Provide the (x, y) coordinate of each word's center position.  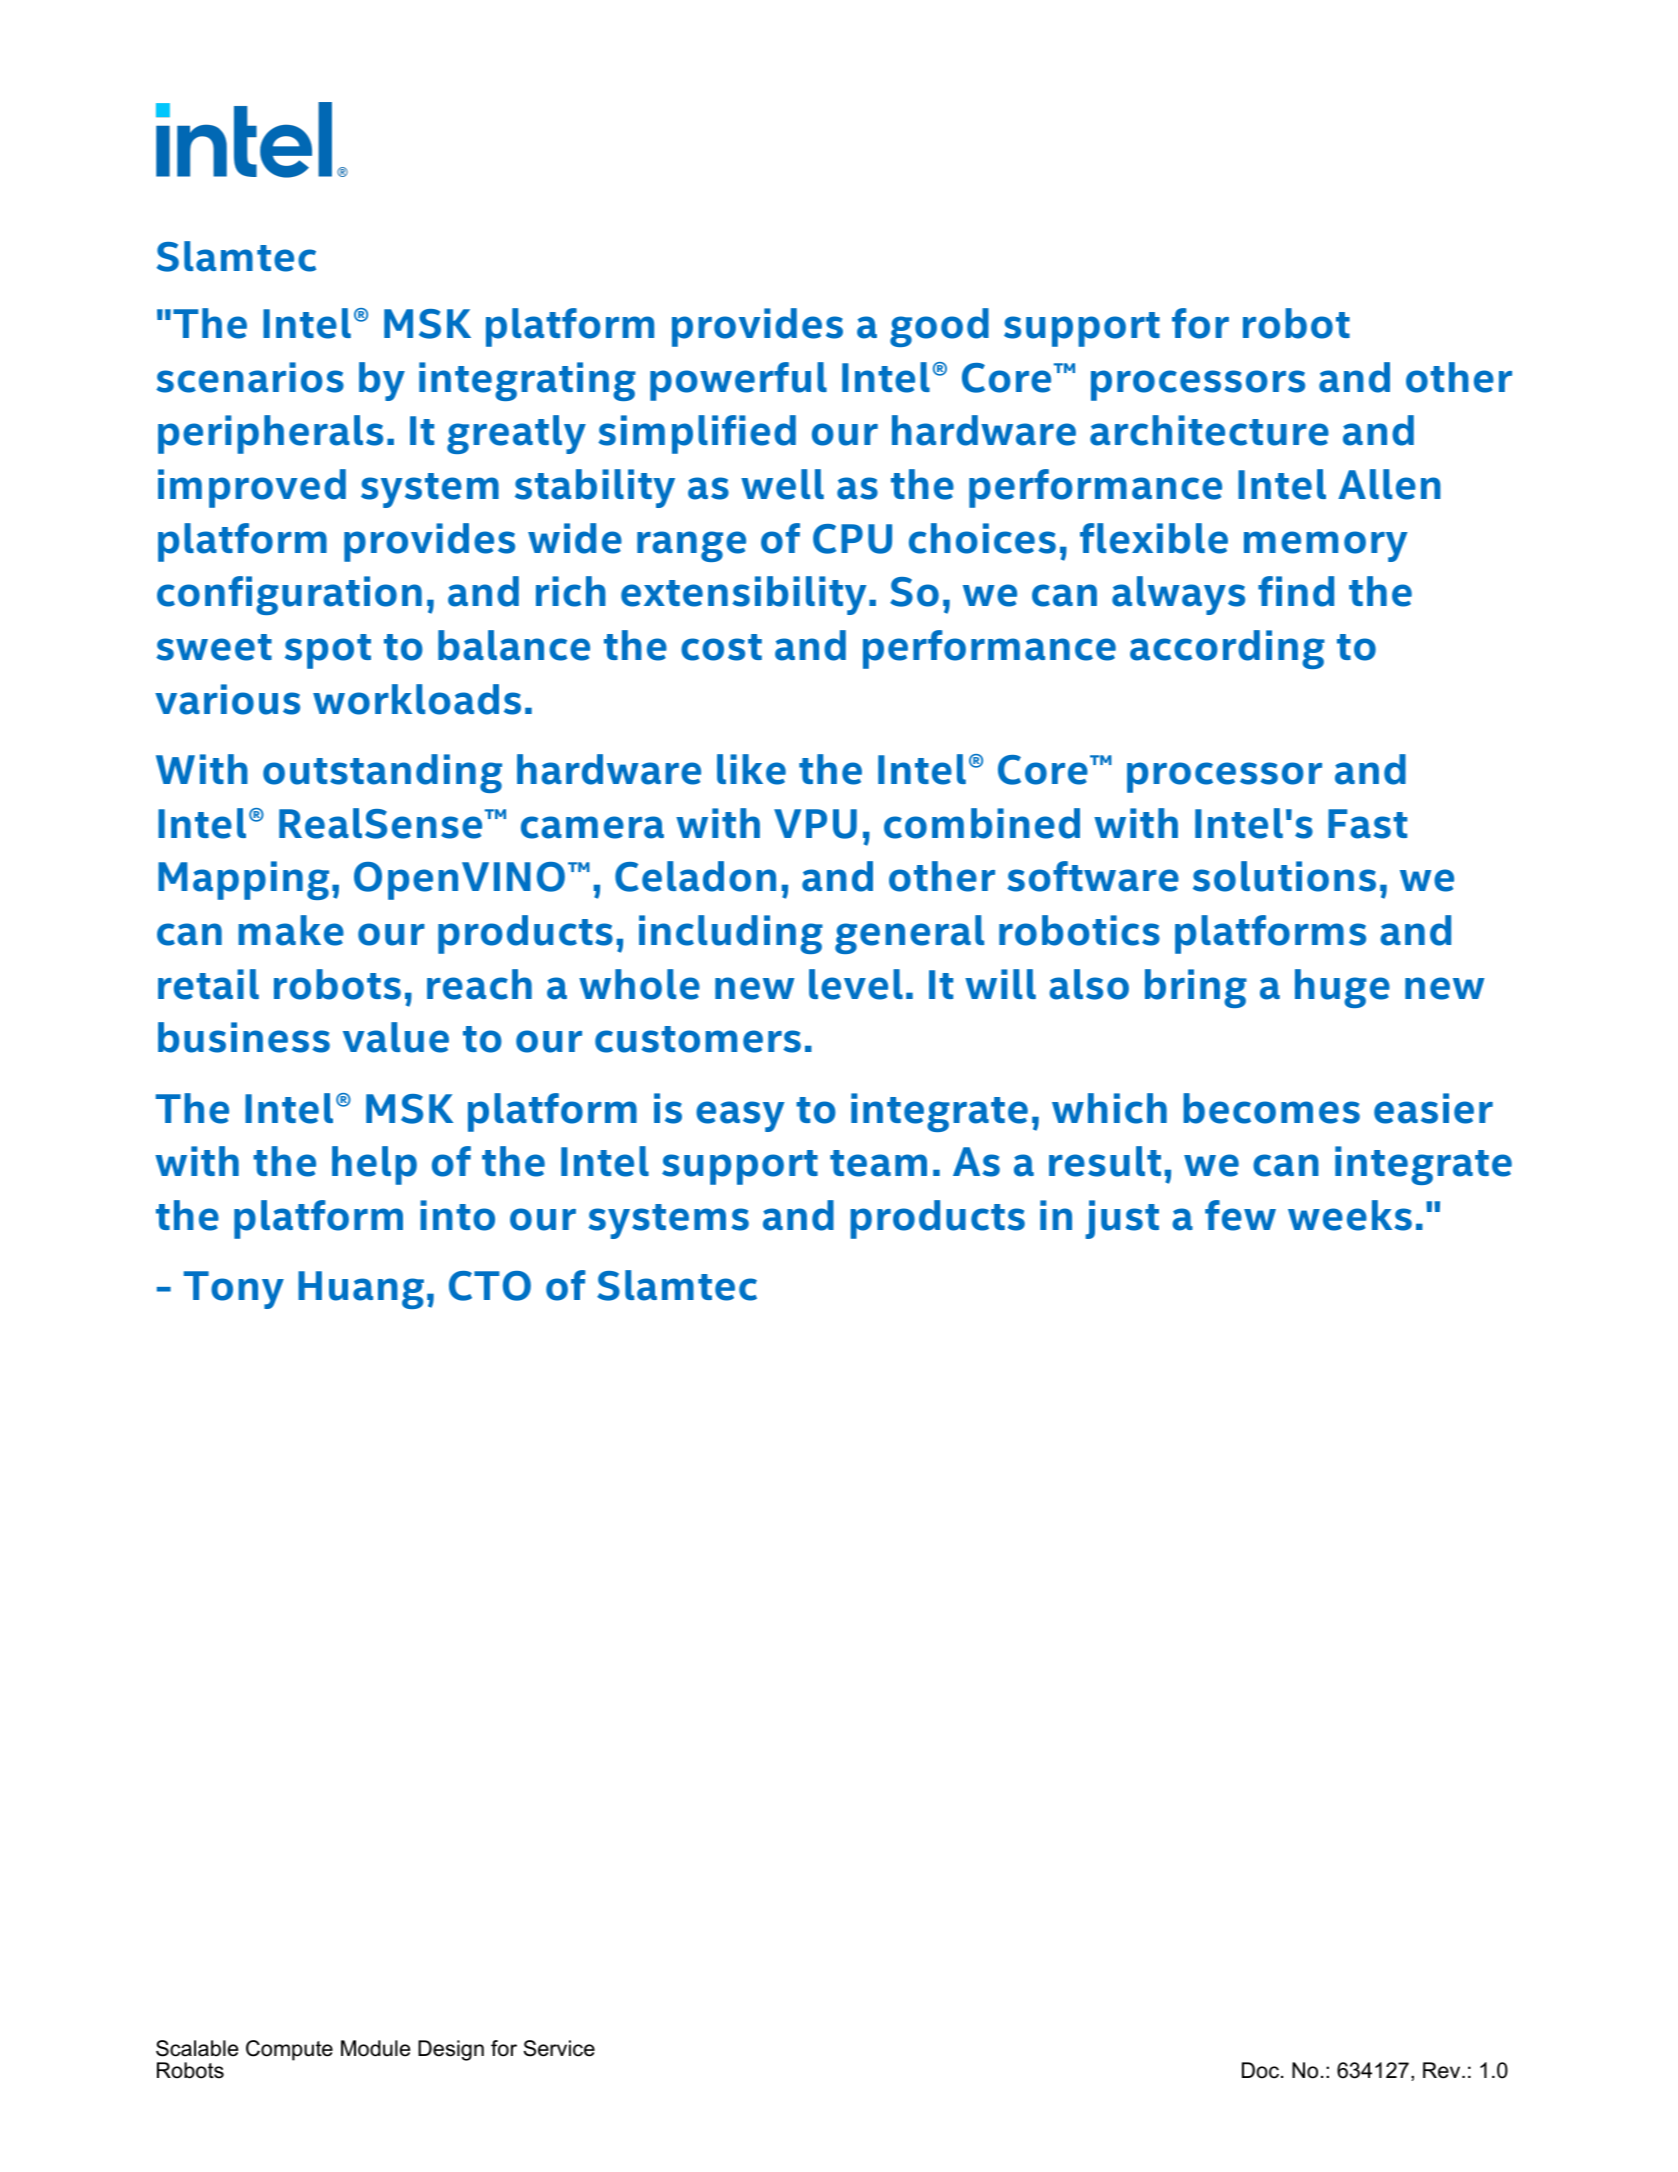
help (374, 1165)
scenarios (250, 377)
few (1240, 1215)
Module (375, 2048)
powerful (738, 381)
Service (559, 2048)
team (878, 1163)
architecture (1209, 430)
